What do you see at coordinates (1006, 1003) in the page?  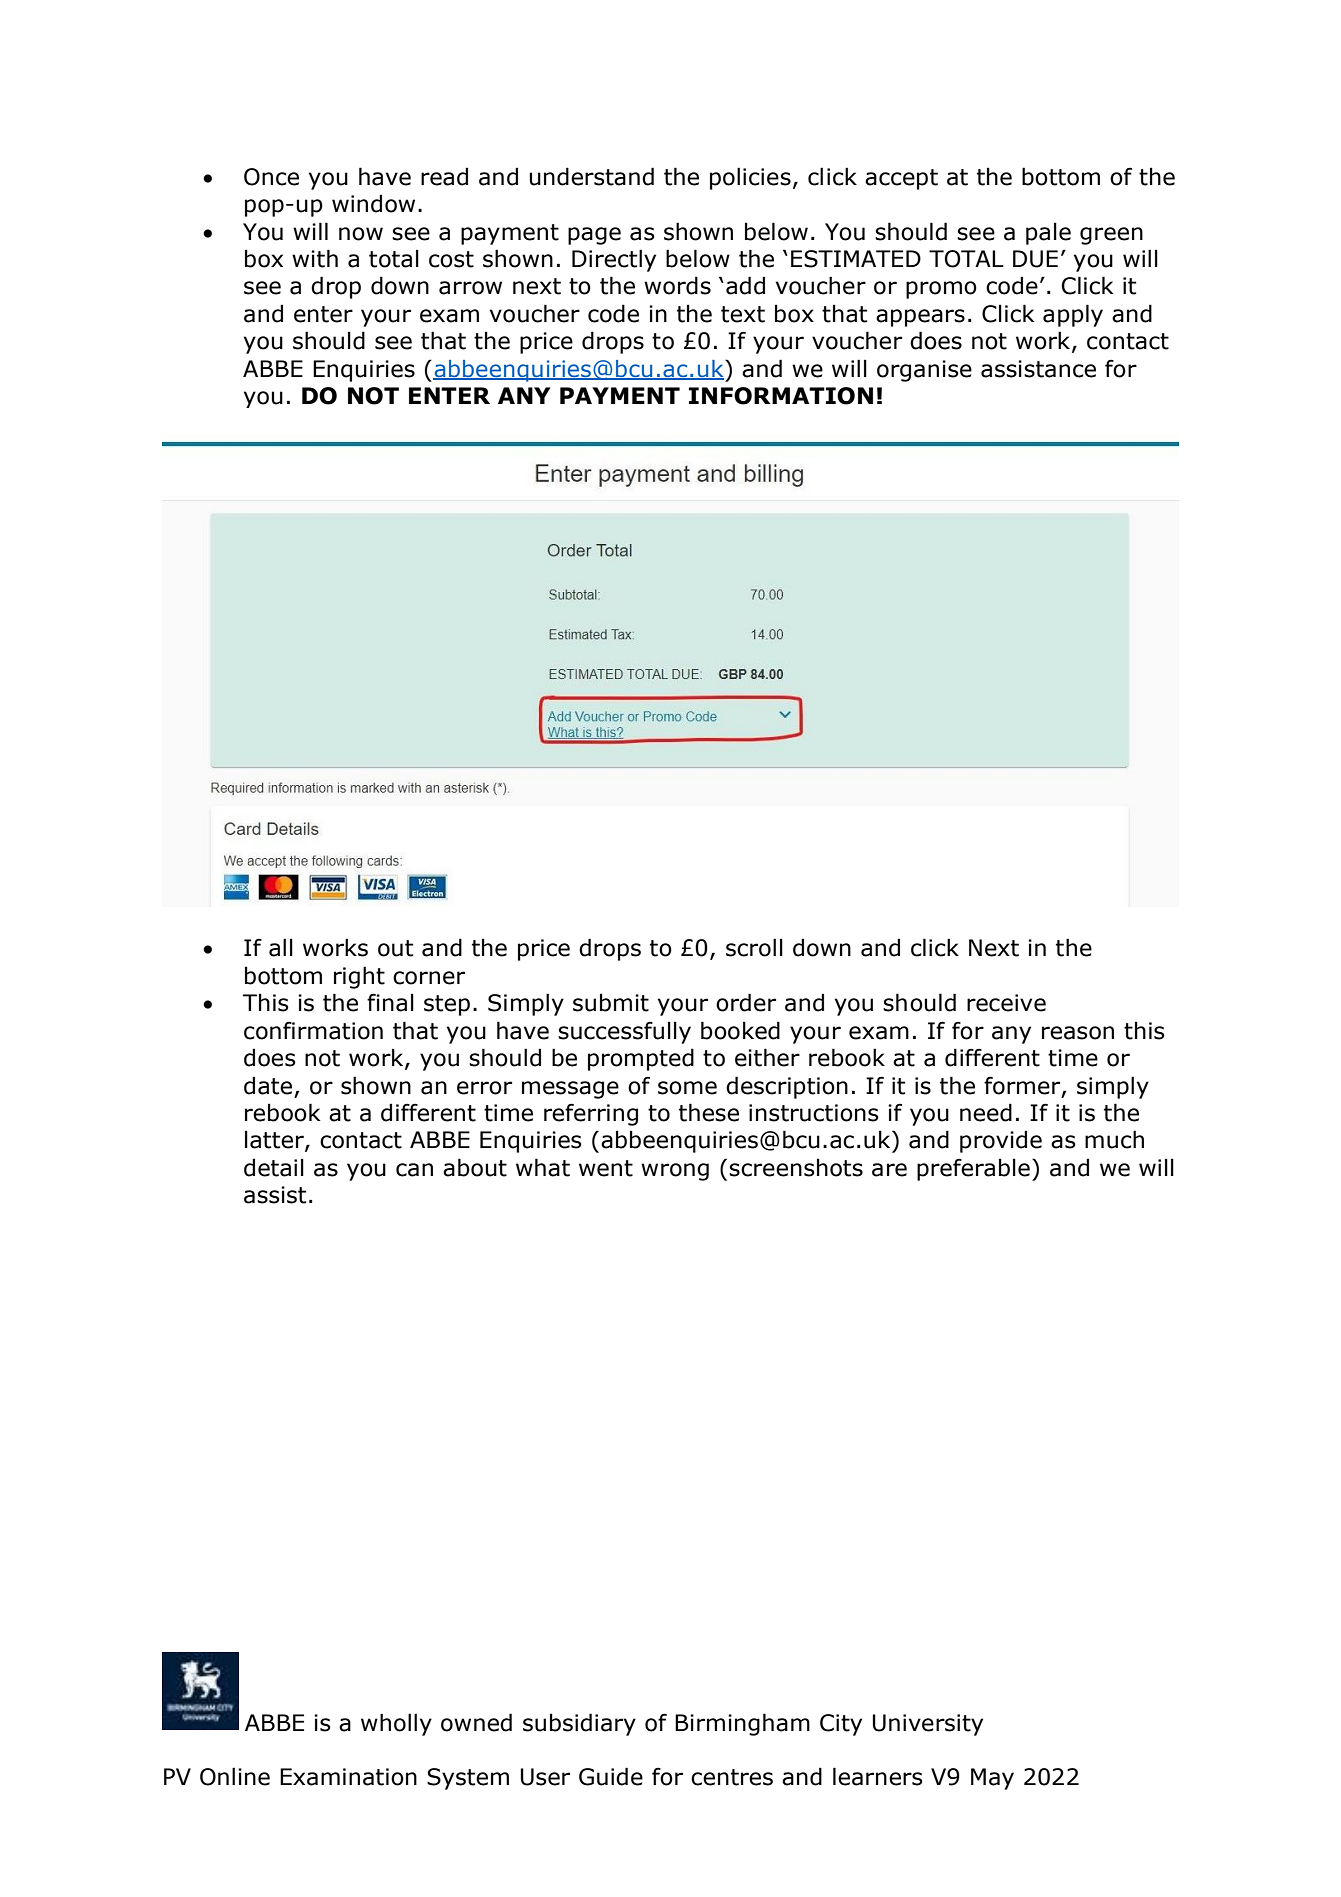 I see `receive` at bounding box center [1006, 1003].
